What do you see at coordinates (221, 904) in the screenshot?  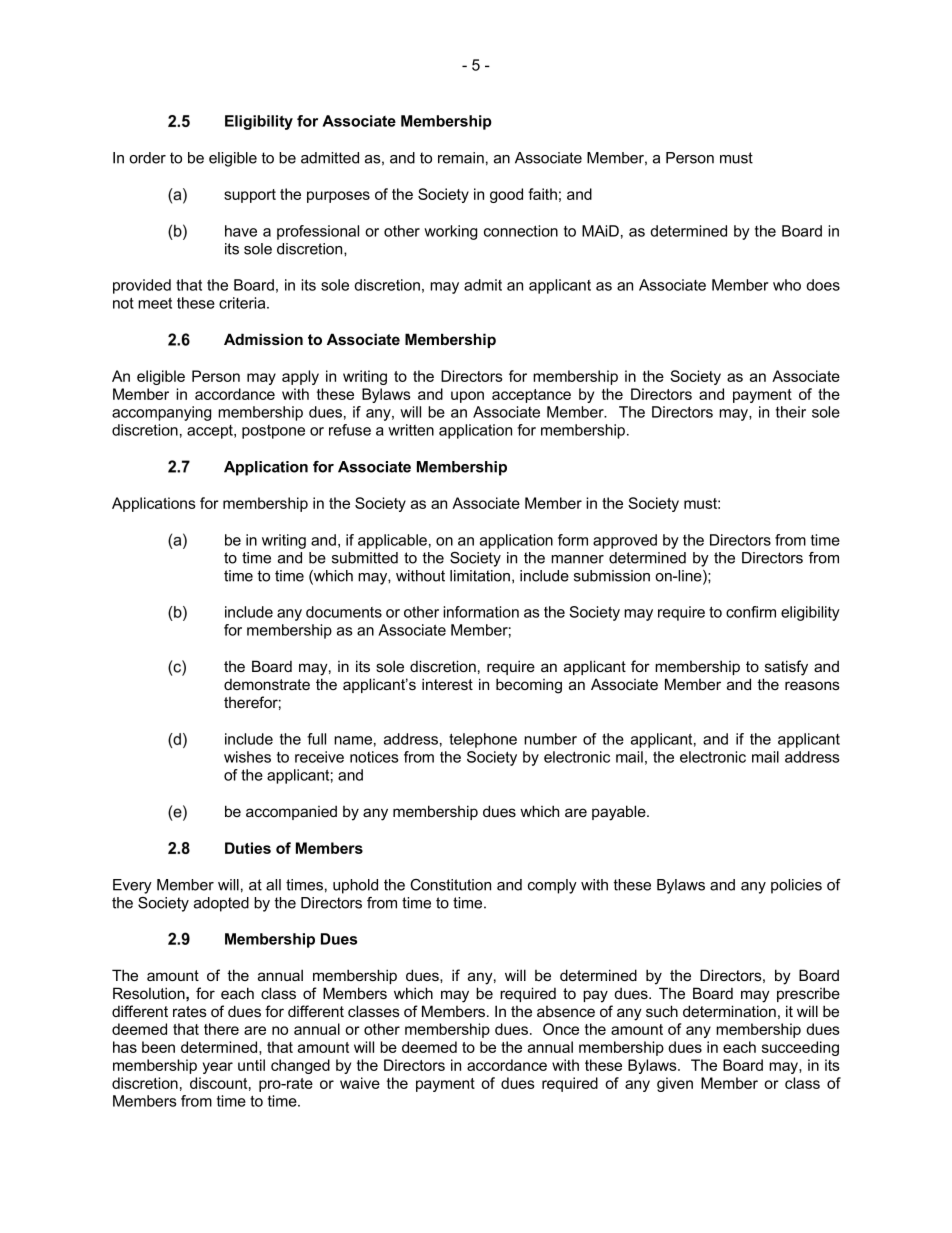 I see `adopted` at bounding box center [221, 904].
